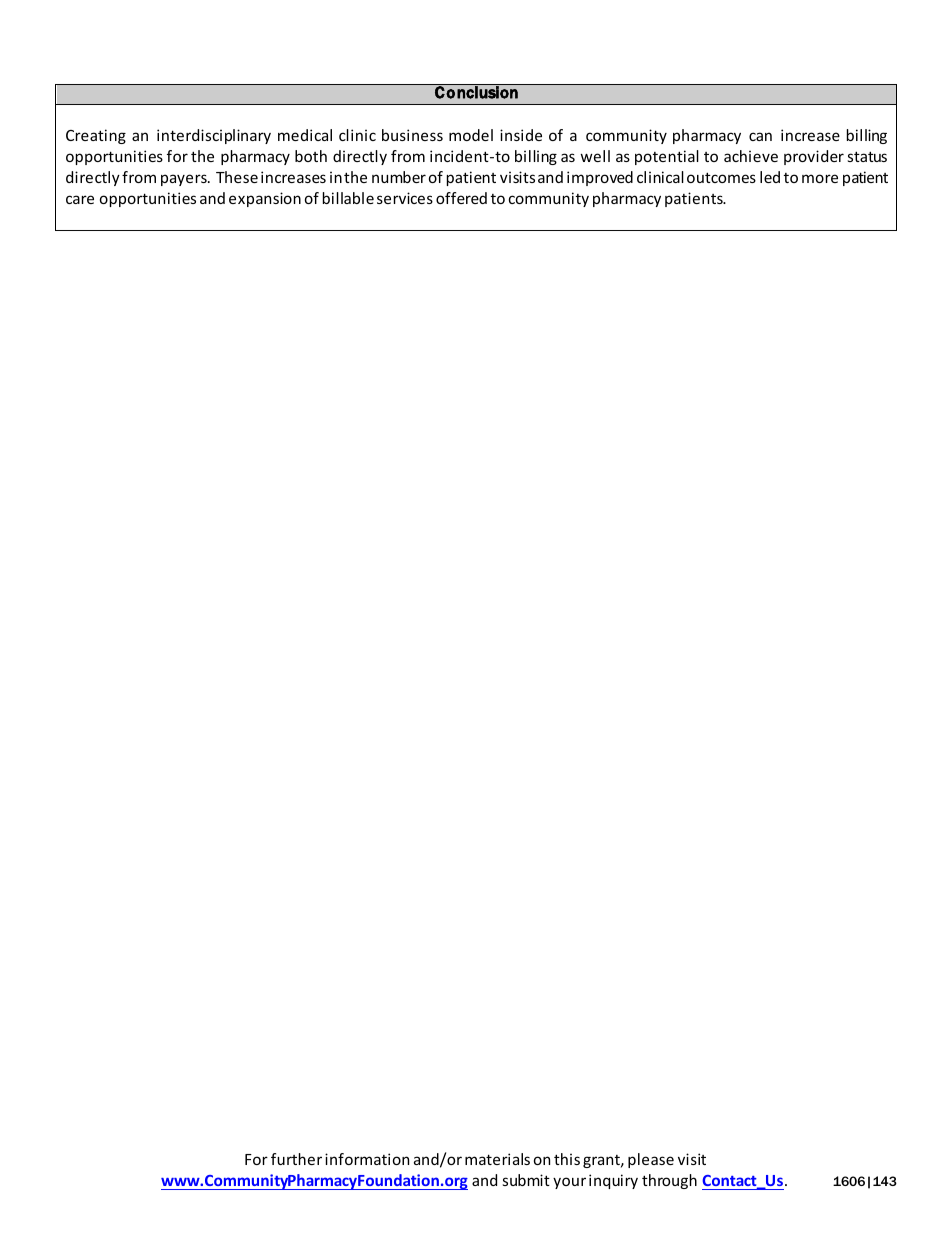 This page has width=952, height=1233. What do you see at coordinates (770, 177) in the page?
I see `led` at bounding box center [770, 177].
